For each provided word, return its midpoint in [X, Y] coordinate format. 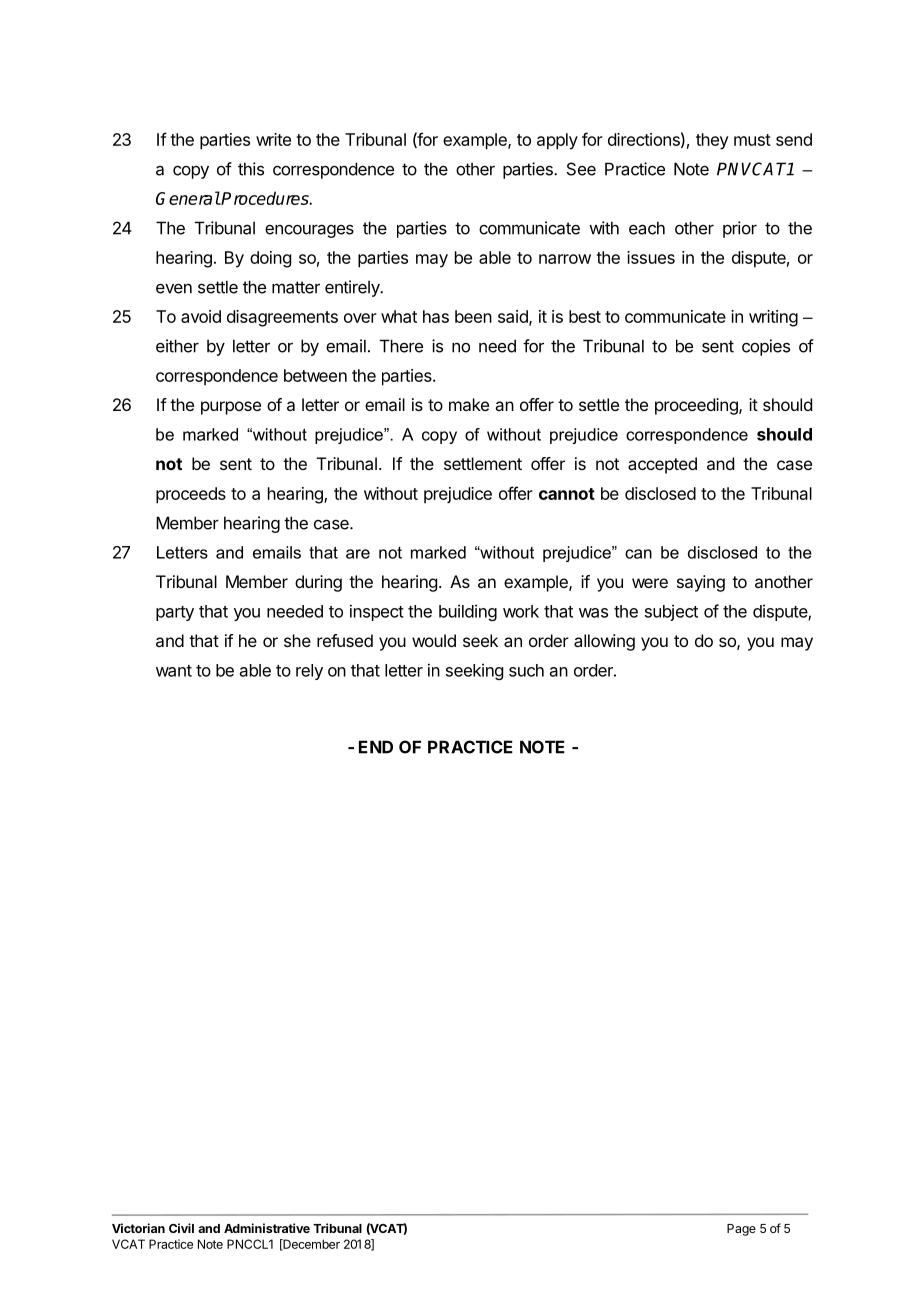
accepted [662, 465]
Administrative [267, 1228]
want [174, 671]
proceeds [191, 495]
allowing [604, 642]
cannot [567, 494]
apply [557, 141]
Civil [181, 1228]
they [712, 141]
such [526, 670]
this [251, 169]
